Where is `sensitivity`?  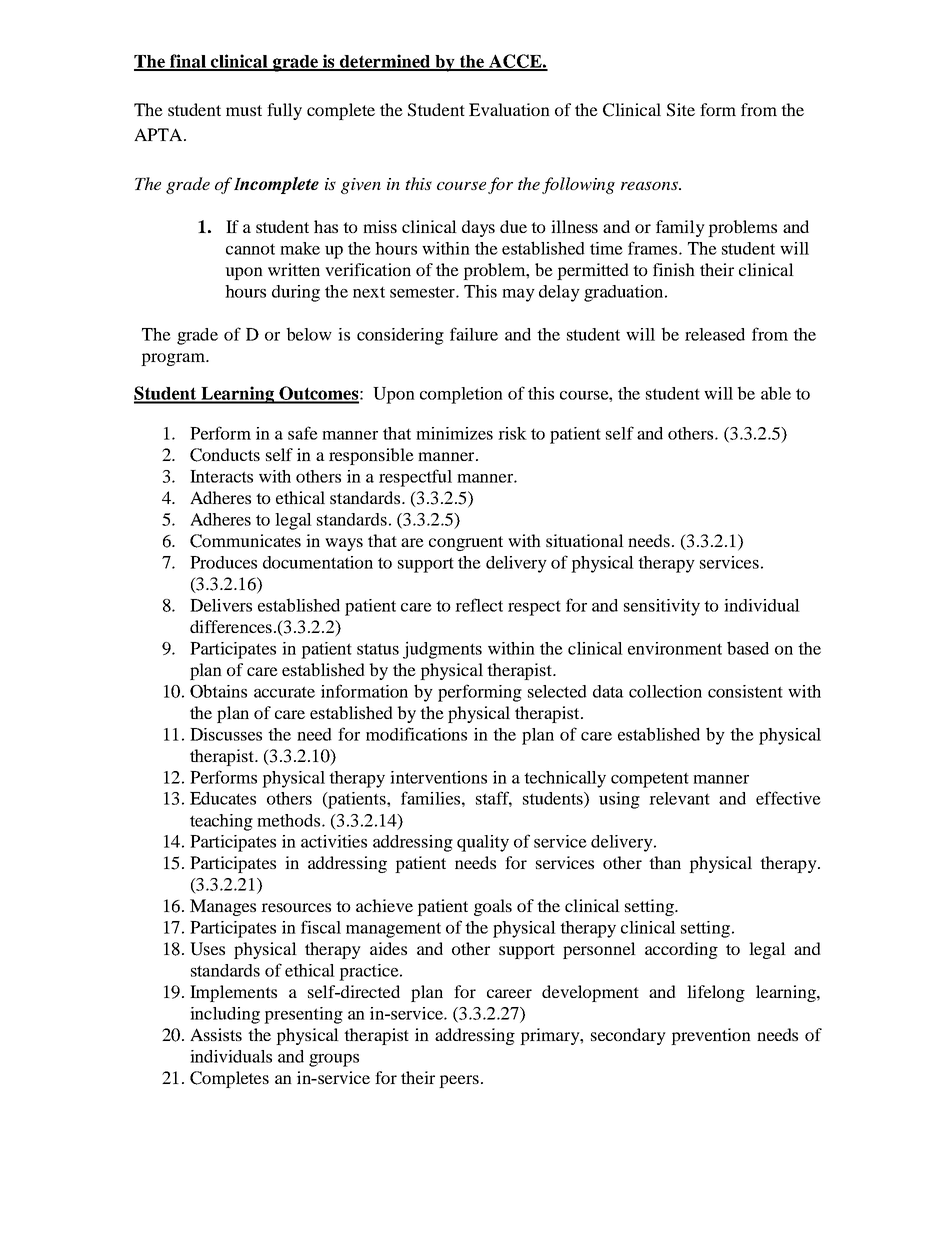
sensitivity is located at coordinates (662, 607).
